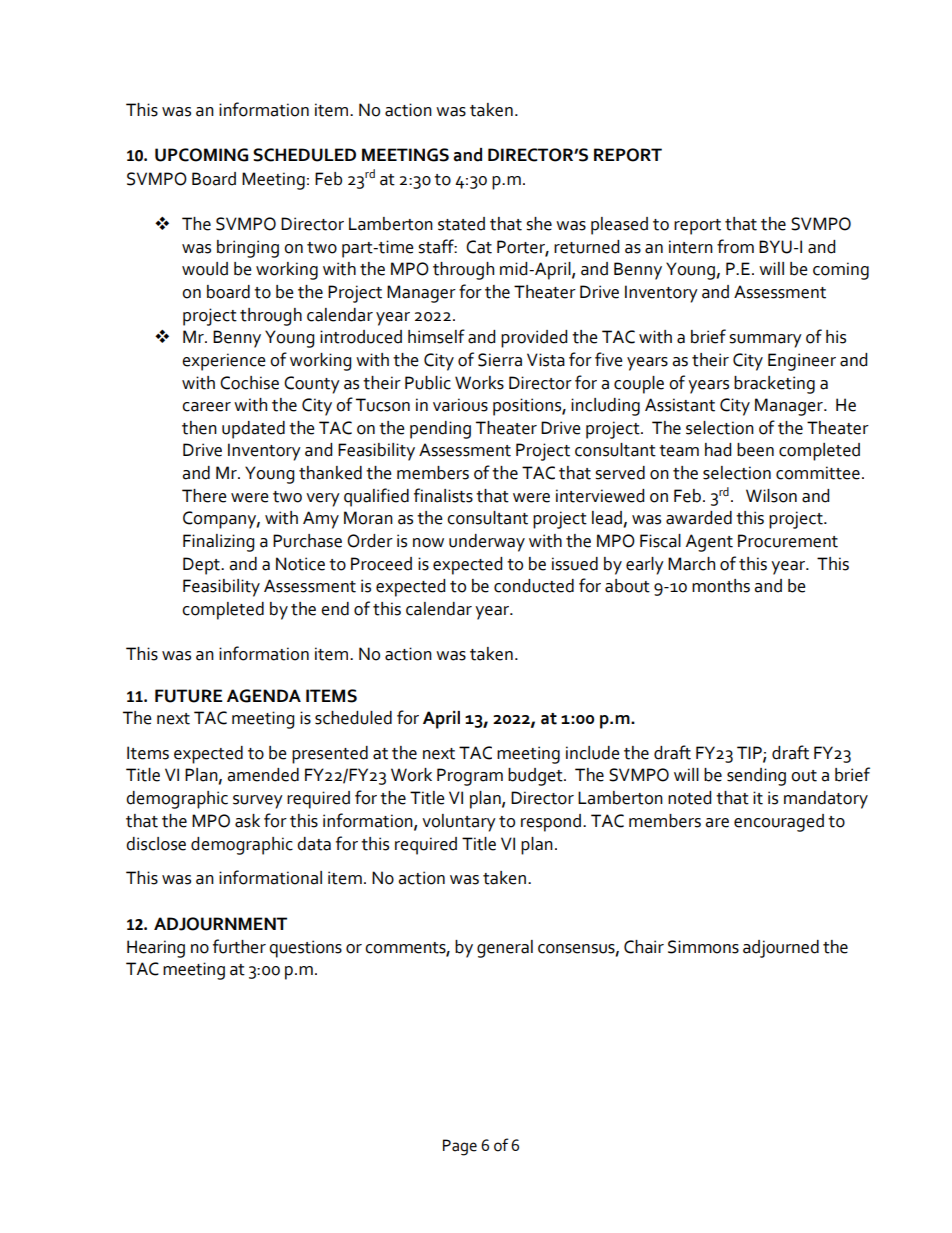 The height and width of the page is (1233, 952). I want to click on Cat, so click(479, 247).
